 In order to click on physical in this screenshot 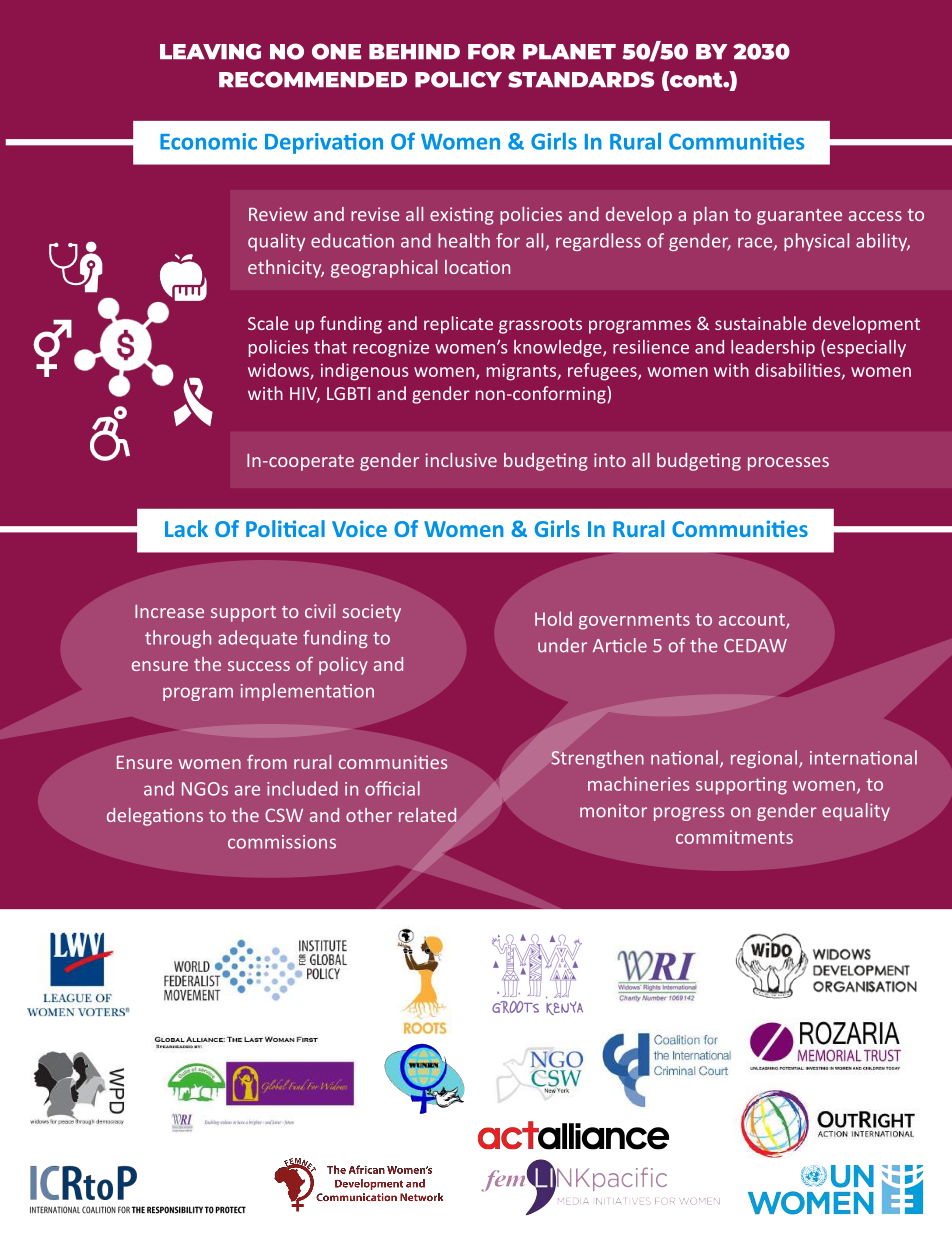, I will do `click(816, 242)`.
